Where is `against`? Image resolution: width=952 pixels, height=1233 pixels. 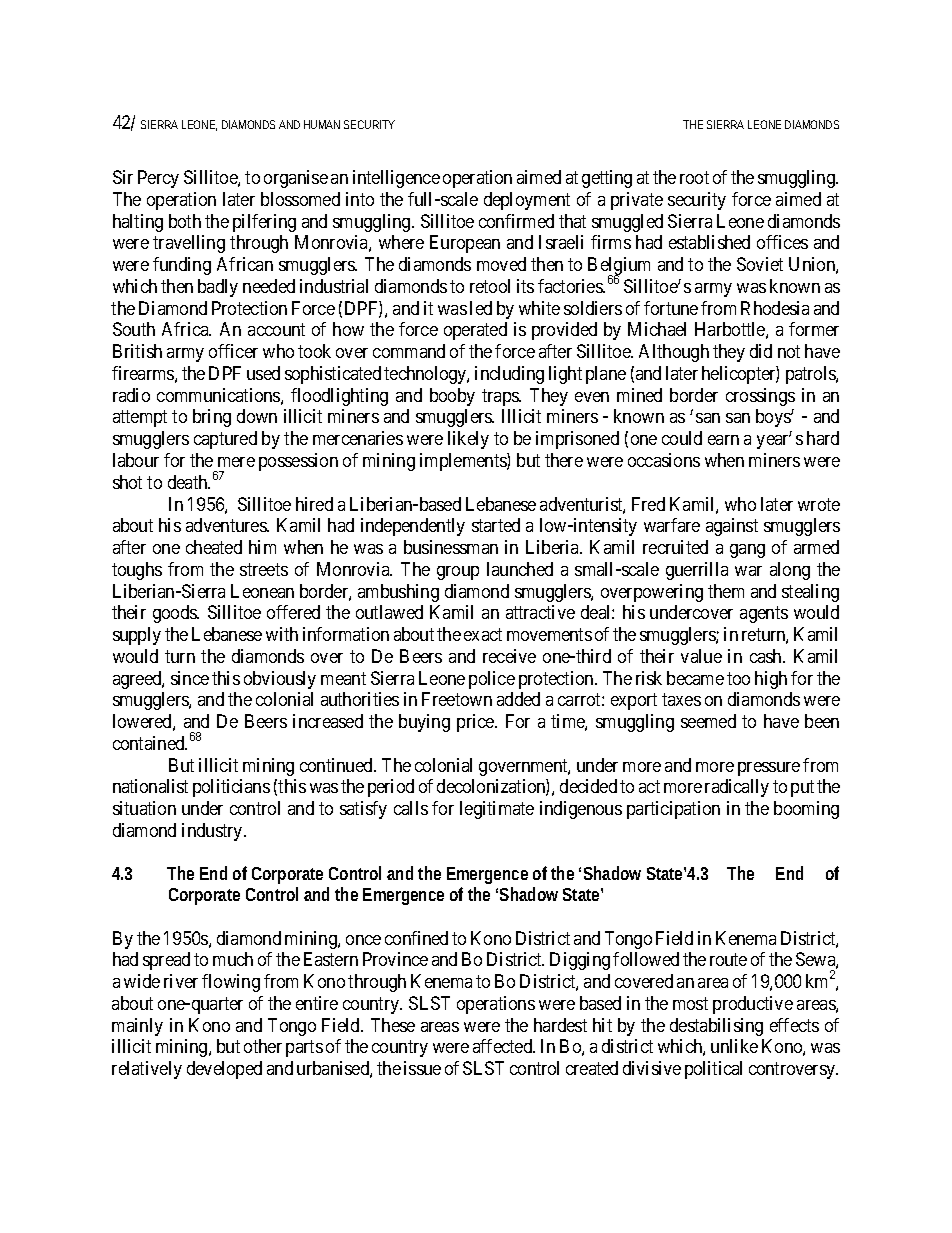 against is located at coordinates (732, 527).
